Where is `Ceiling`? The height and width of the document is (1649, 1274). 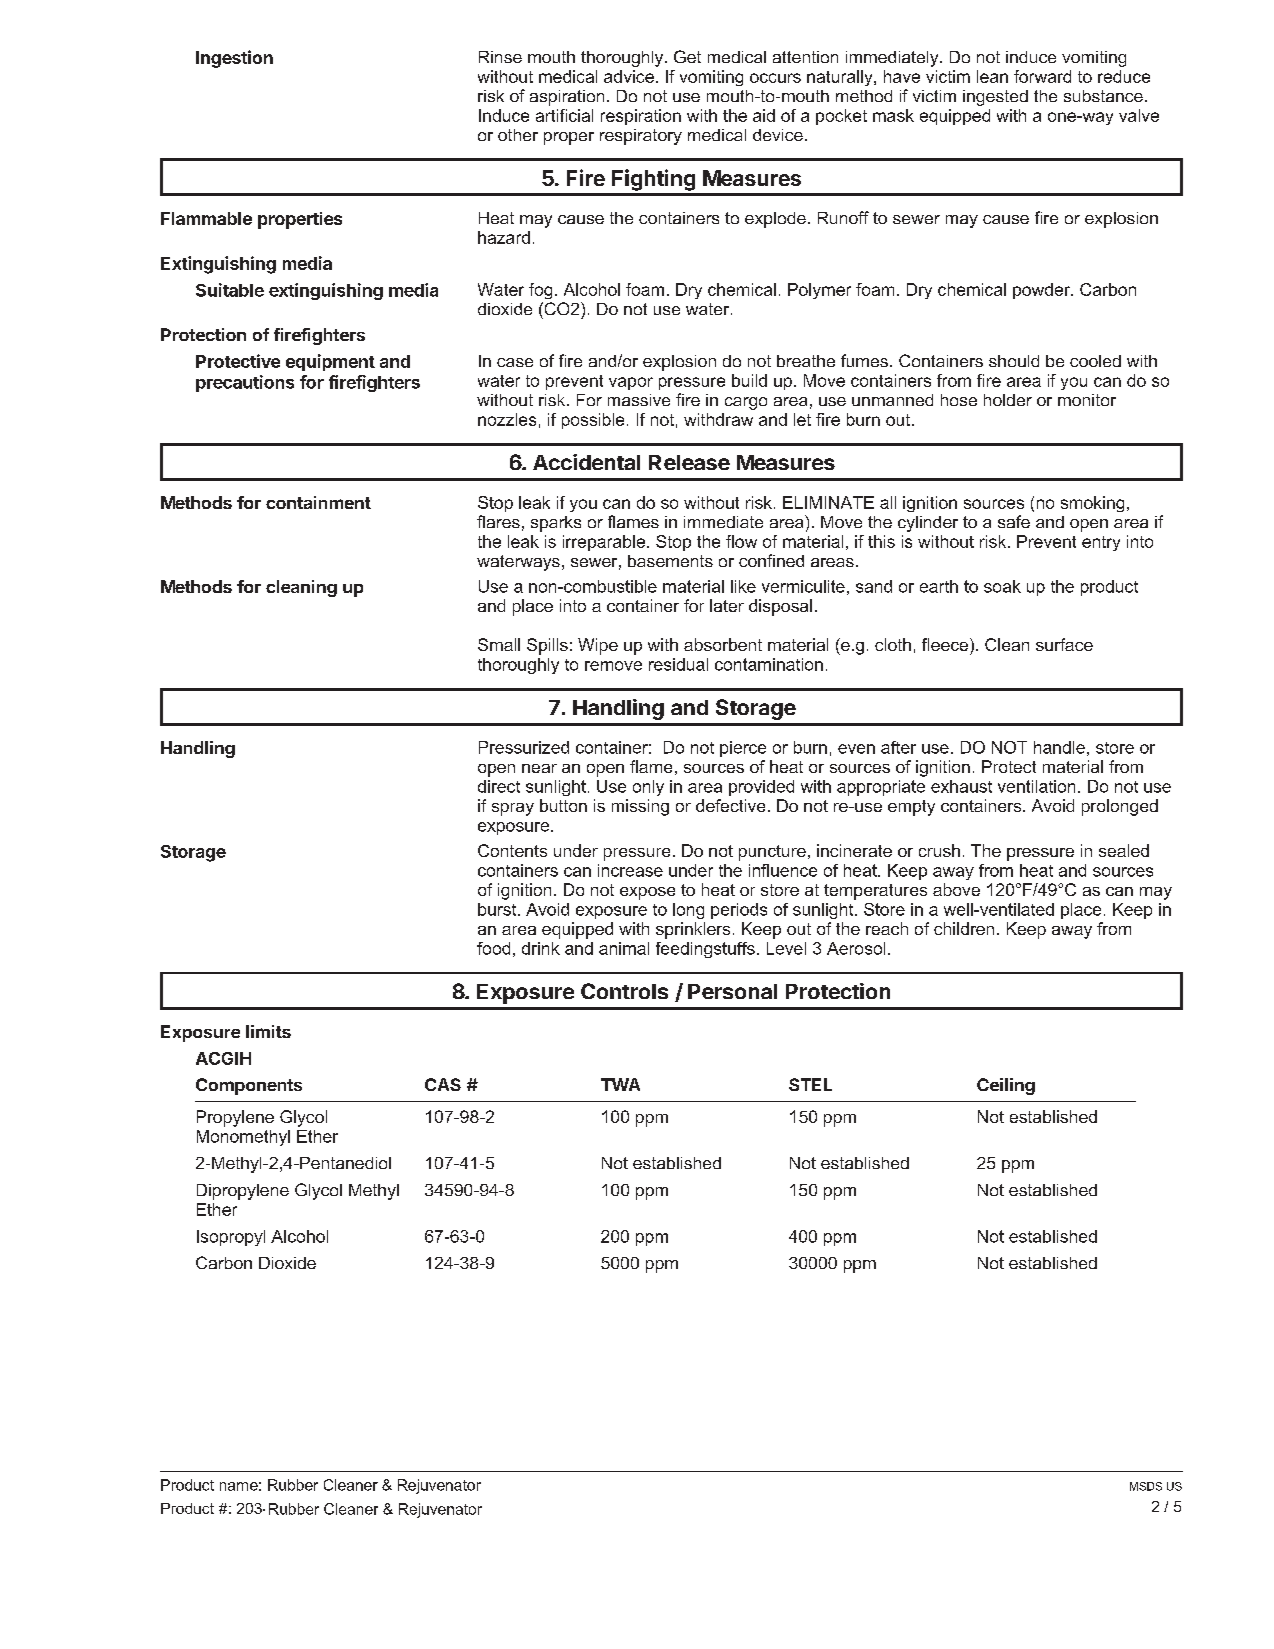
Ceiling is located at coordinates (1006, 1086).
